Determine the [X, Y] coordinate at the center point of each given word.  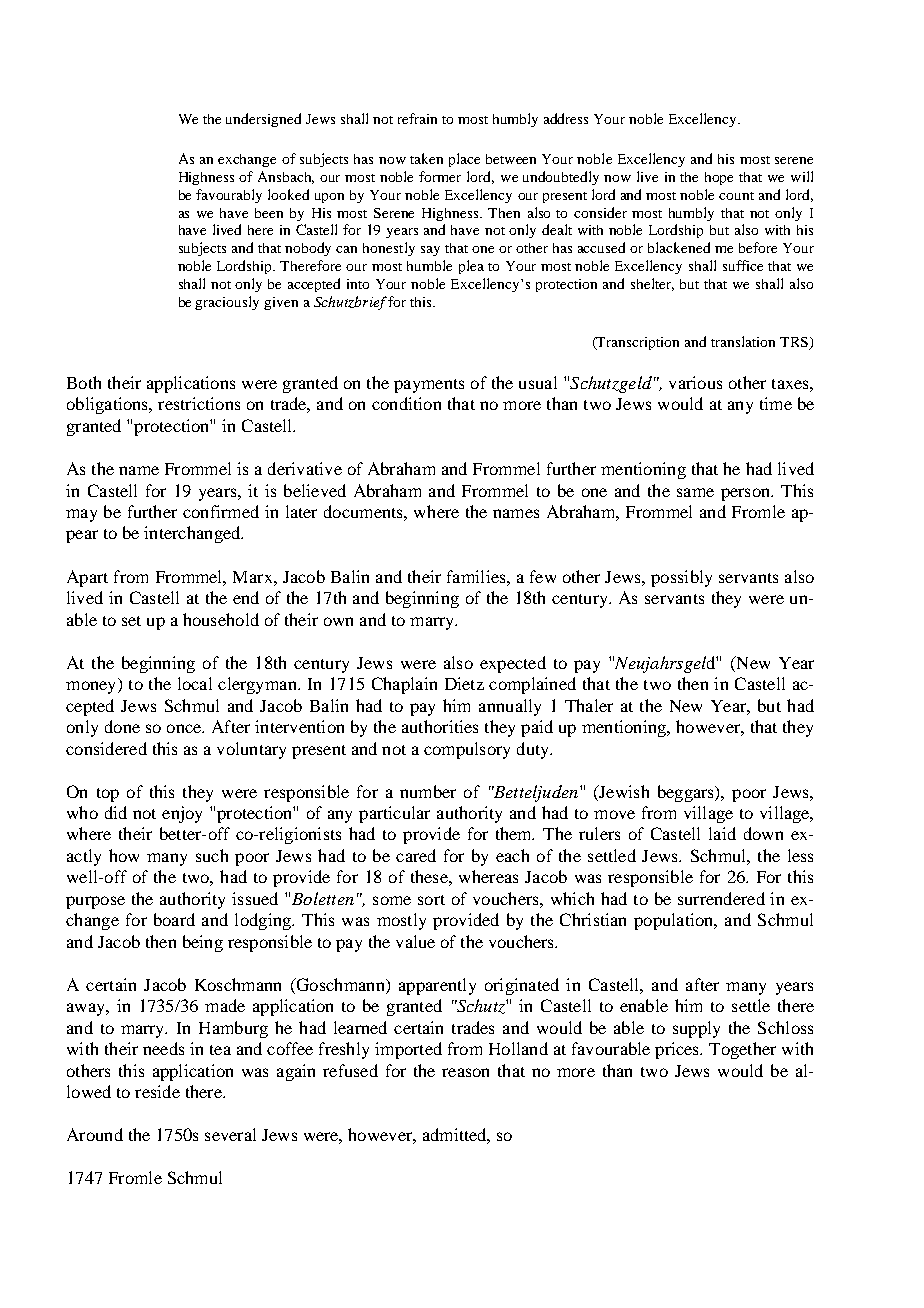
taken [426, 158]
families [477, 576]
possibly [681, 578]
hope [719, 178]
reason [465, 1072]
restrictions [199, 403]
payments [429, 386]
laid [722, 833]
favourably [229, 196]
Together [742, 1050]
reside [157, 1091]
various [695, 382]
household [221, 619]
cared [416, 855]
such [212, 855]
